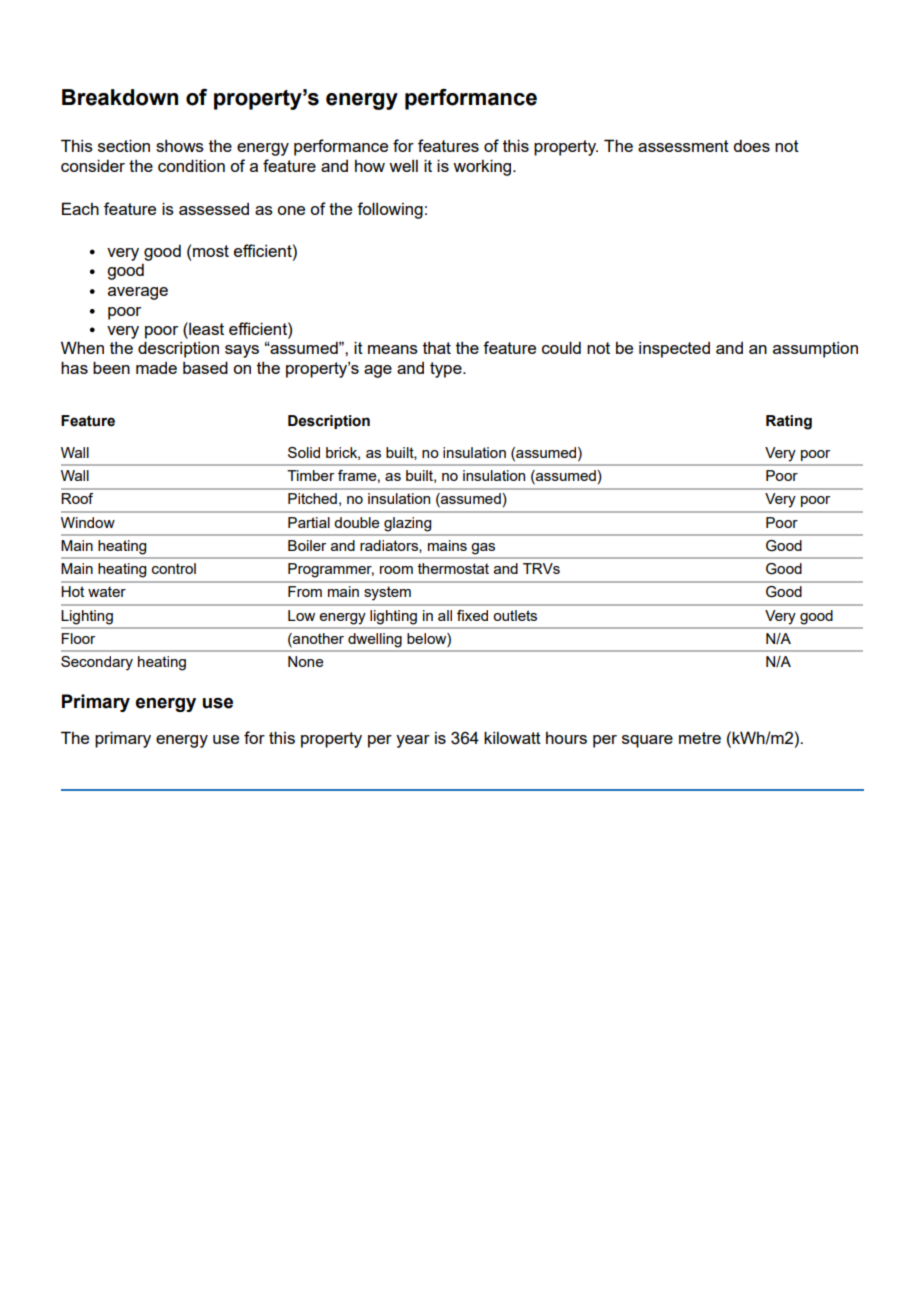 The image size is (924, 1304). I want to click on inspected, so click(674, 350).
